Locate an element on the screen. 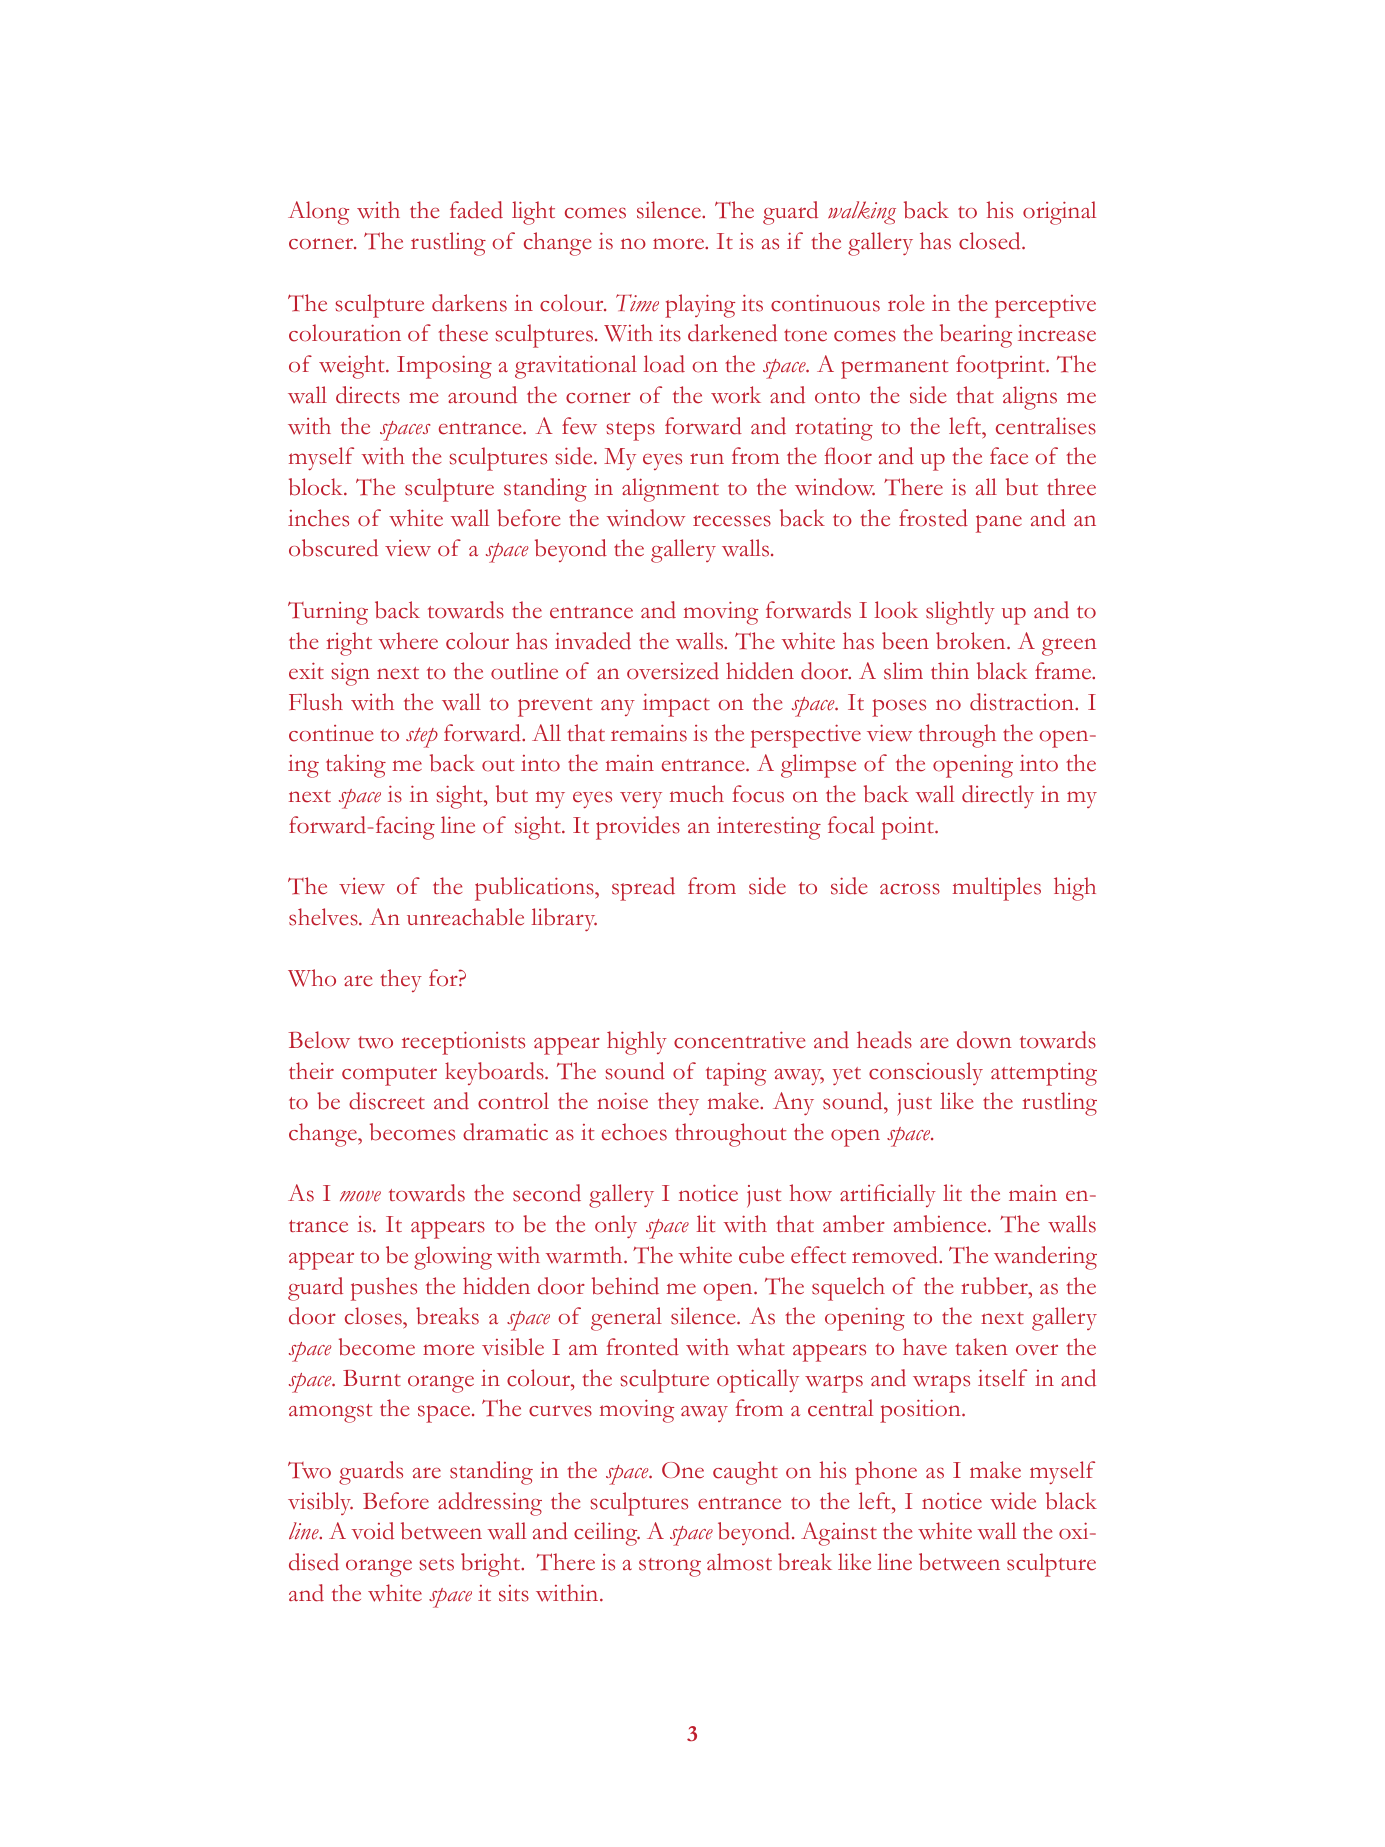  void is located at coordinates (372, 1531).
